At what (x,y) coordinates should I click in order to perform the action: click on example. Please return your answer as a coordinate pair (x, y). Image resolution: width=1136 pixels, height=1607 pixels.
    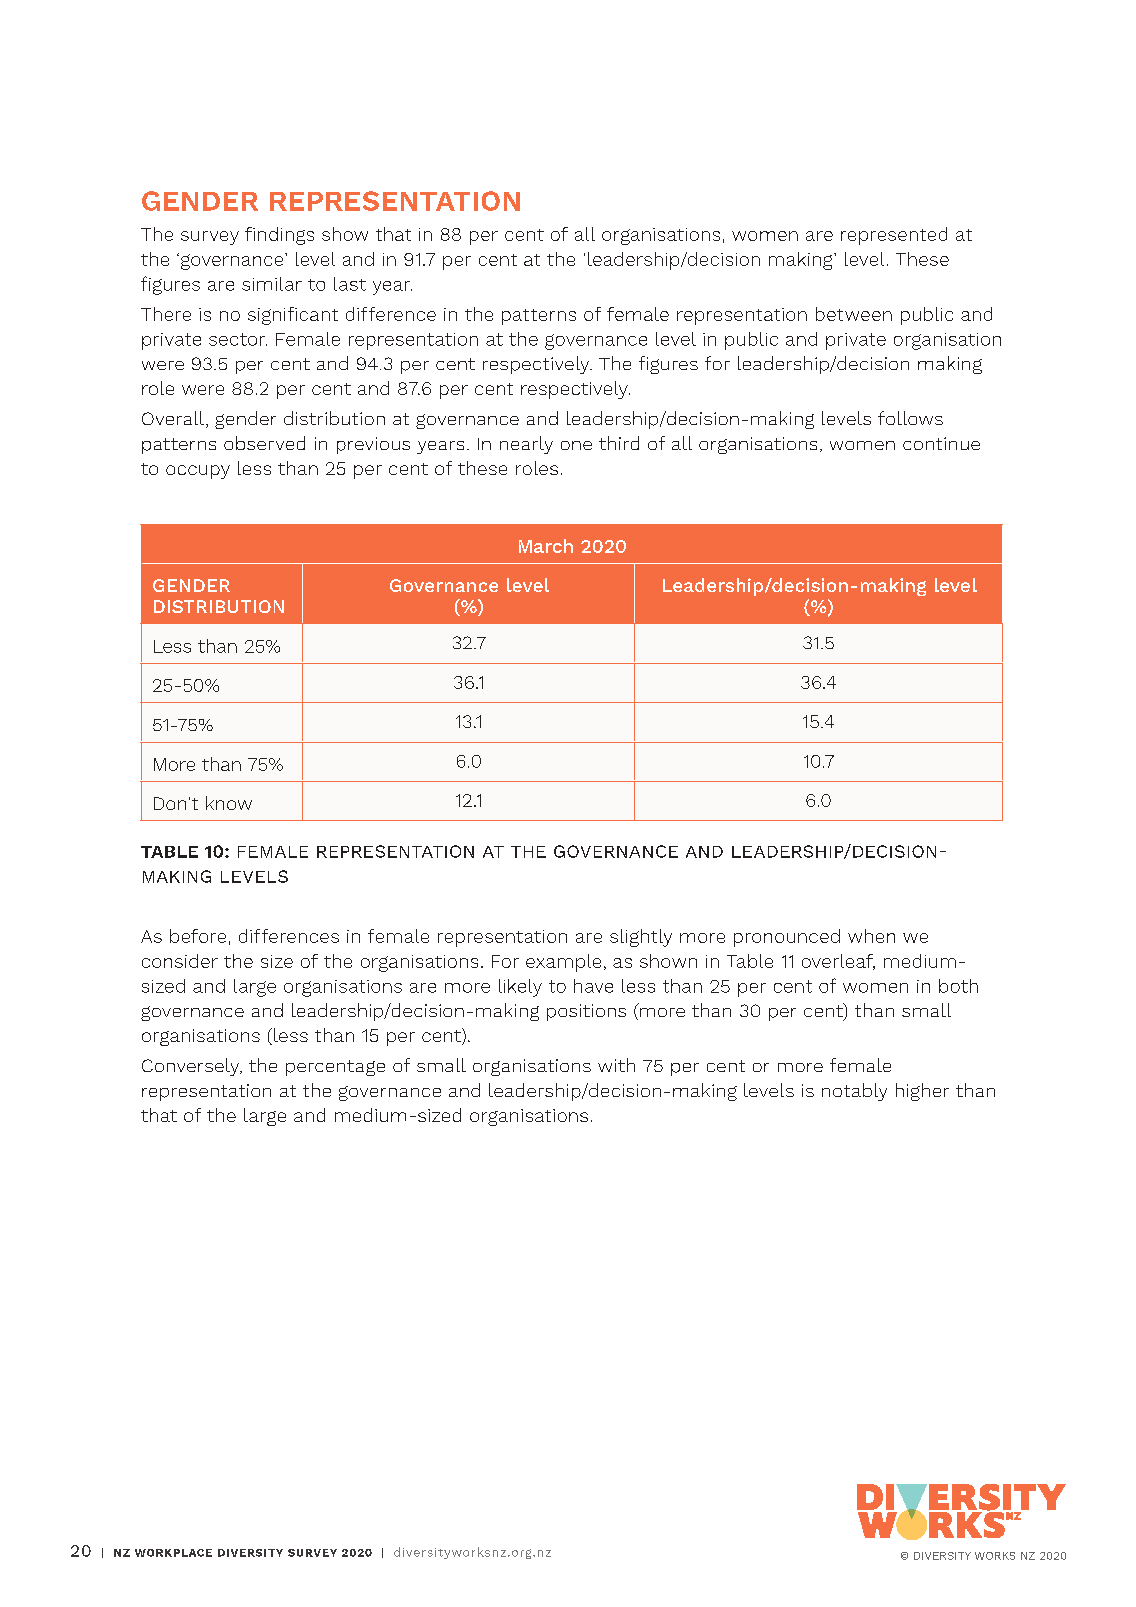
    Looking at the image, I should click on (563, 963).
